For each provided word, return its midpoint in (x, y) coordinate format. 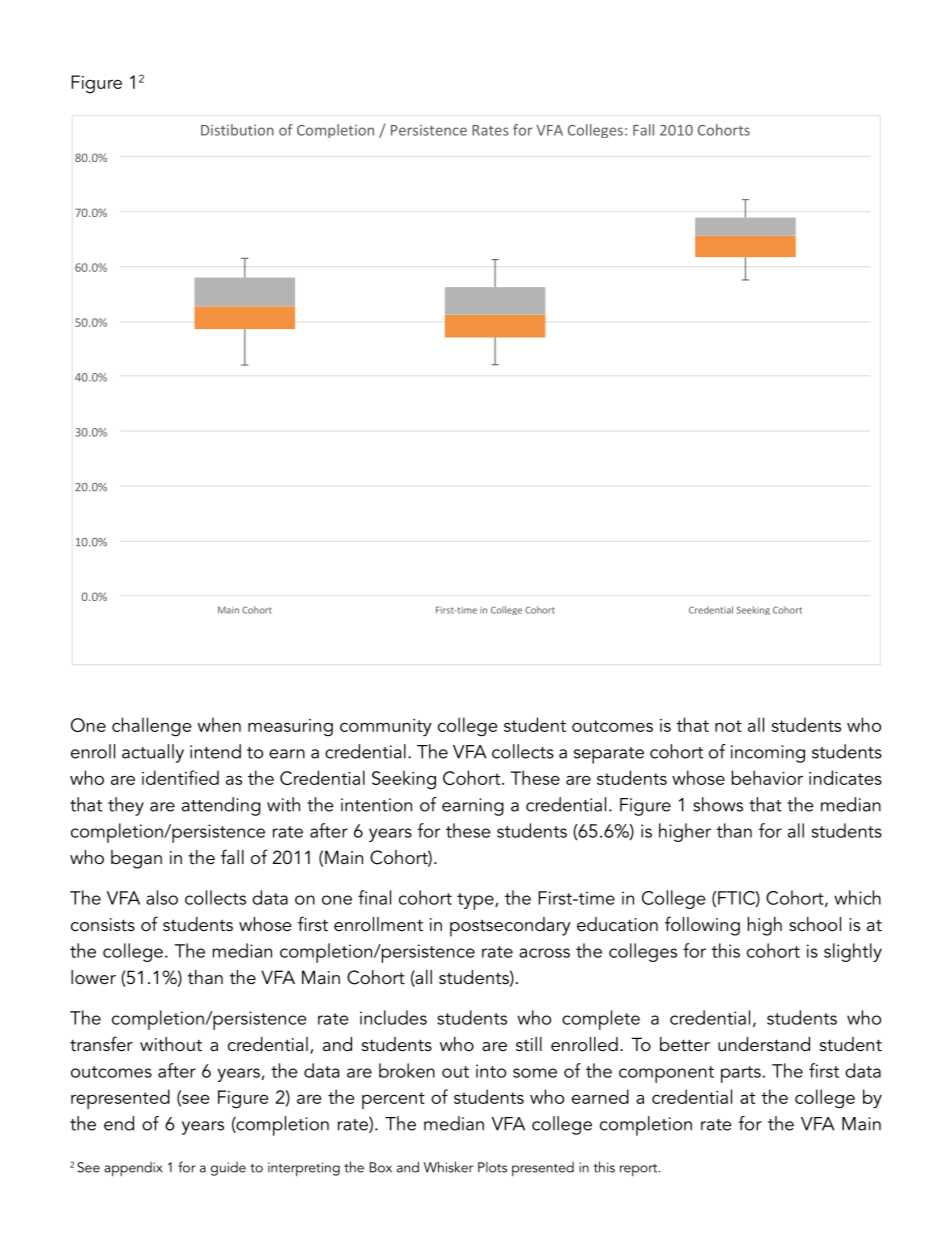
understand (764, 1044)
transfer (101, 1044)
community (386, 728)
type (476, 901)
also (162, 897)
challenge (151, 727)
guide (228, 1169)
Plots (492, 1167)
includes (393, 1017)
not (728, 726)
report (640, 1170)
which (857, 897)
